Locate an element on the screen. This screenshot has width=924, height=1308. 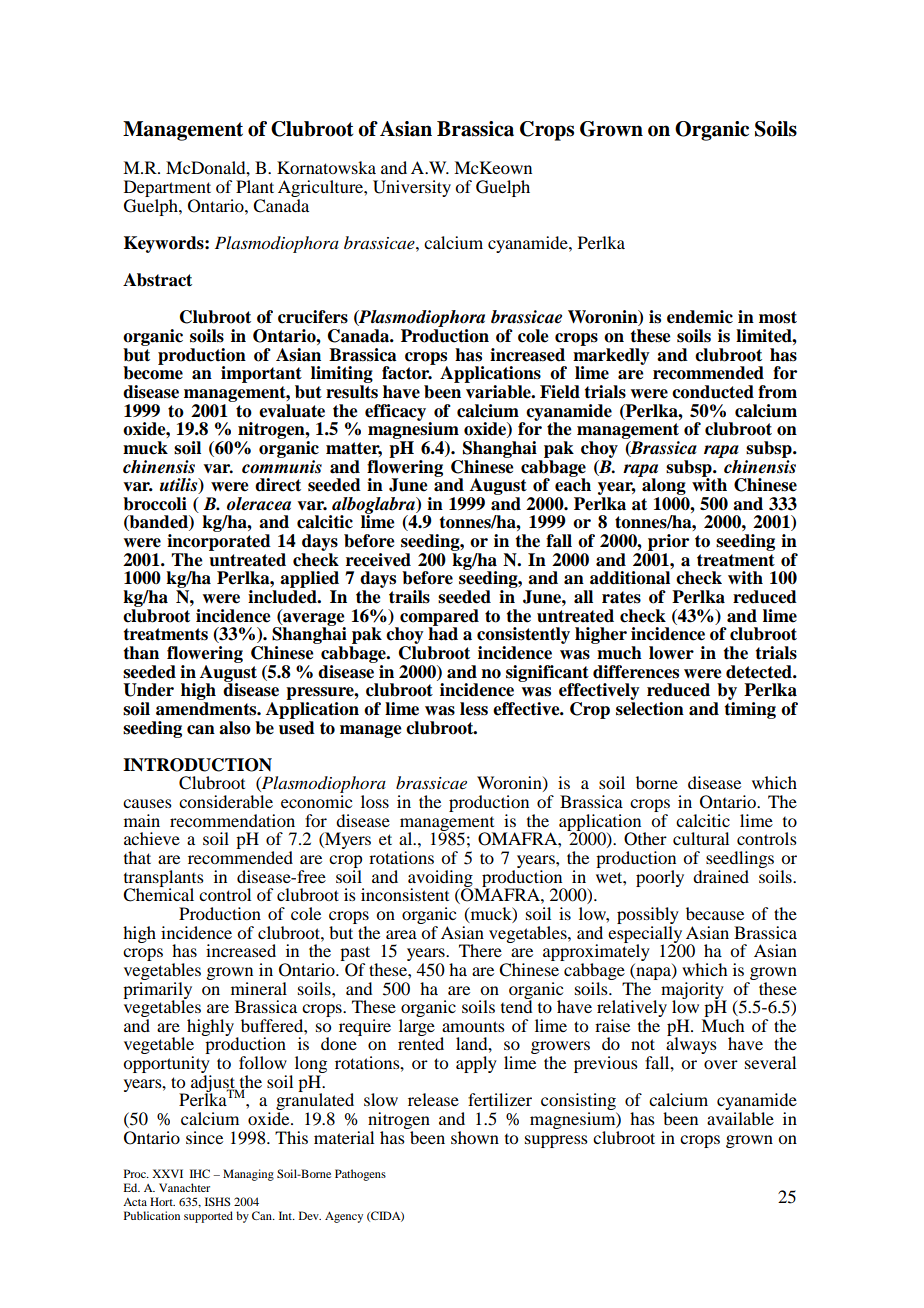
endemic is located at coordinates (700, 317).
